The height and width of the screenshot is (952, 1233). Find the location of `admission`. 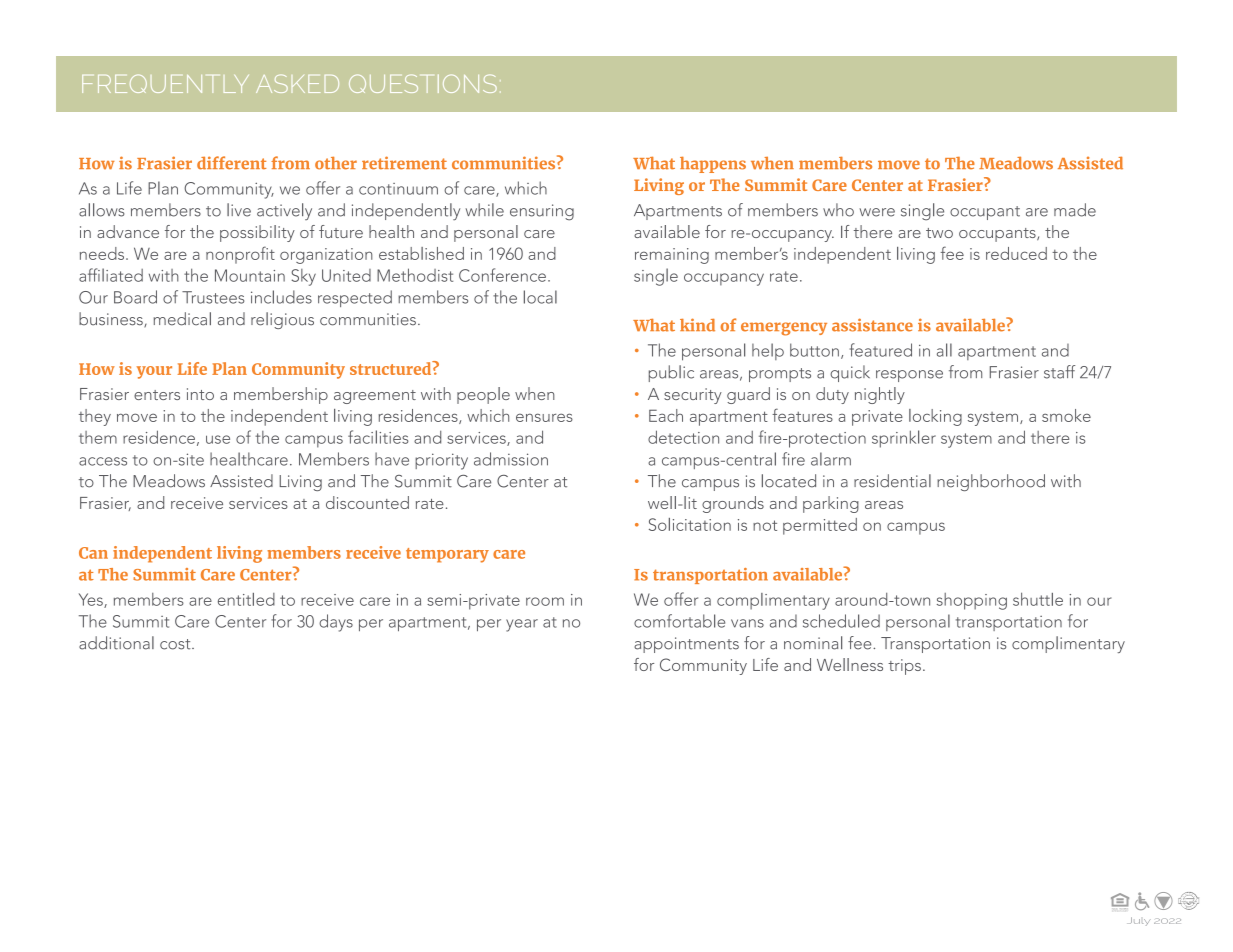

admission is located at coordinates (511, 459).
